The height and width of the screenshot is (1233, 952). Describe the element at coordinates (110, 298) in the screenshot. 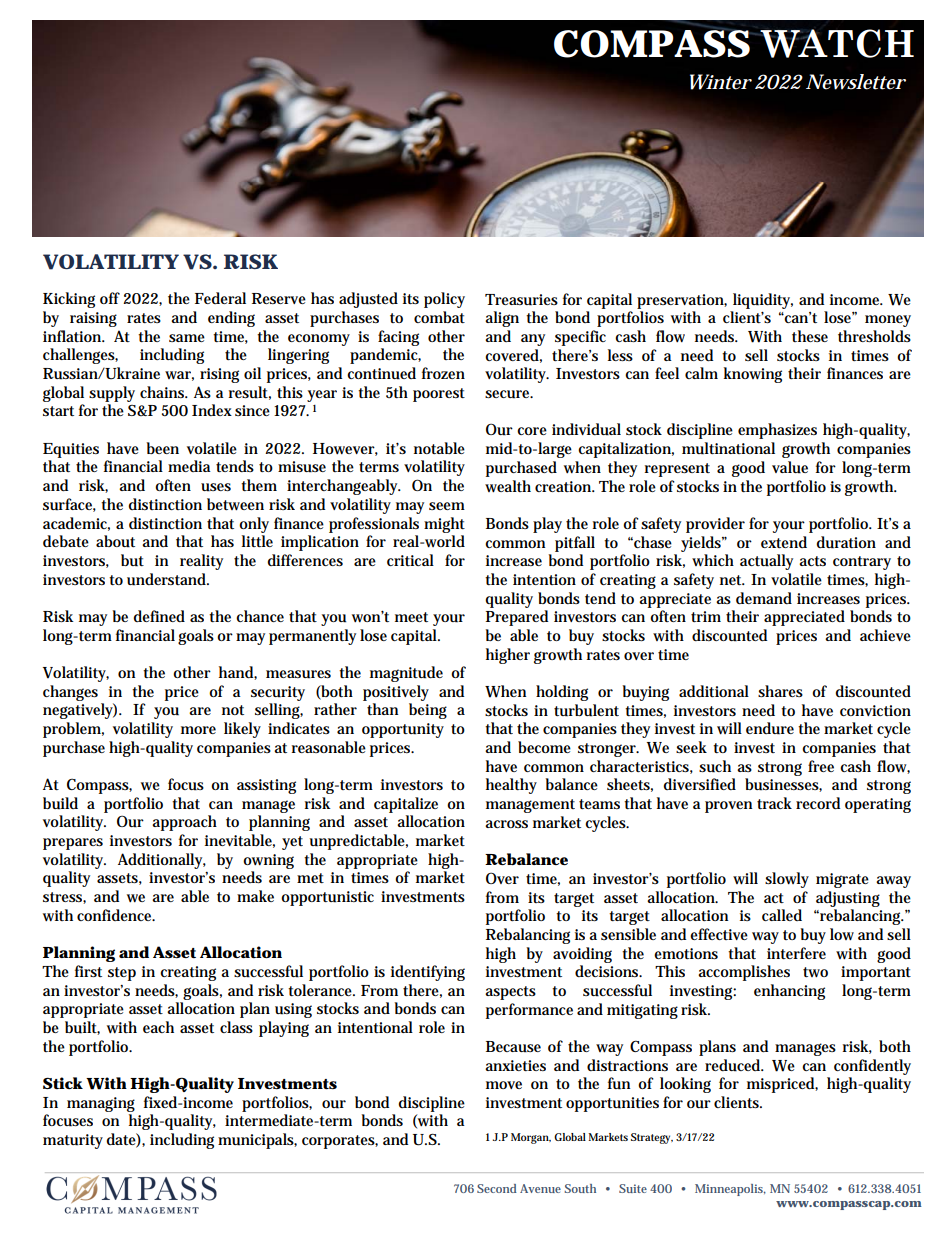

I see `off` at that location.
